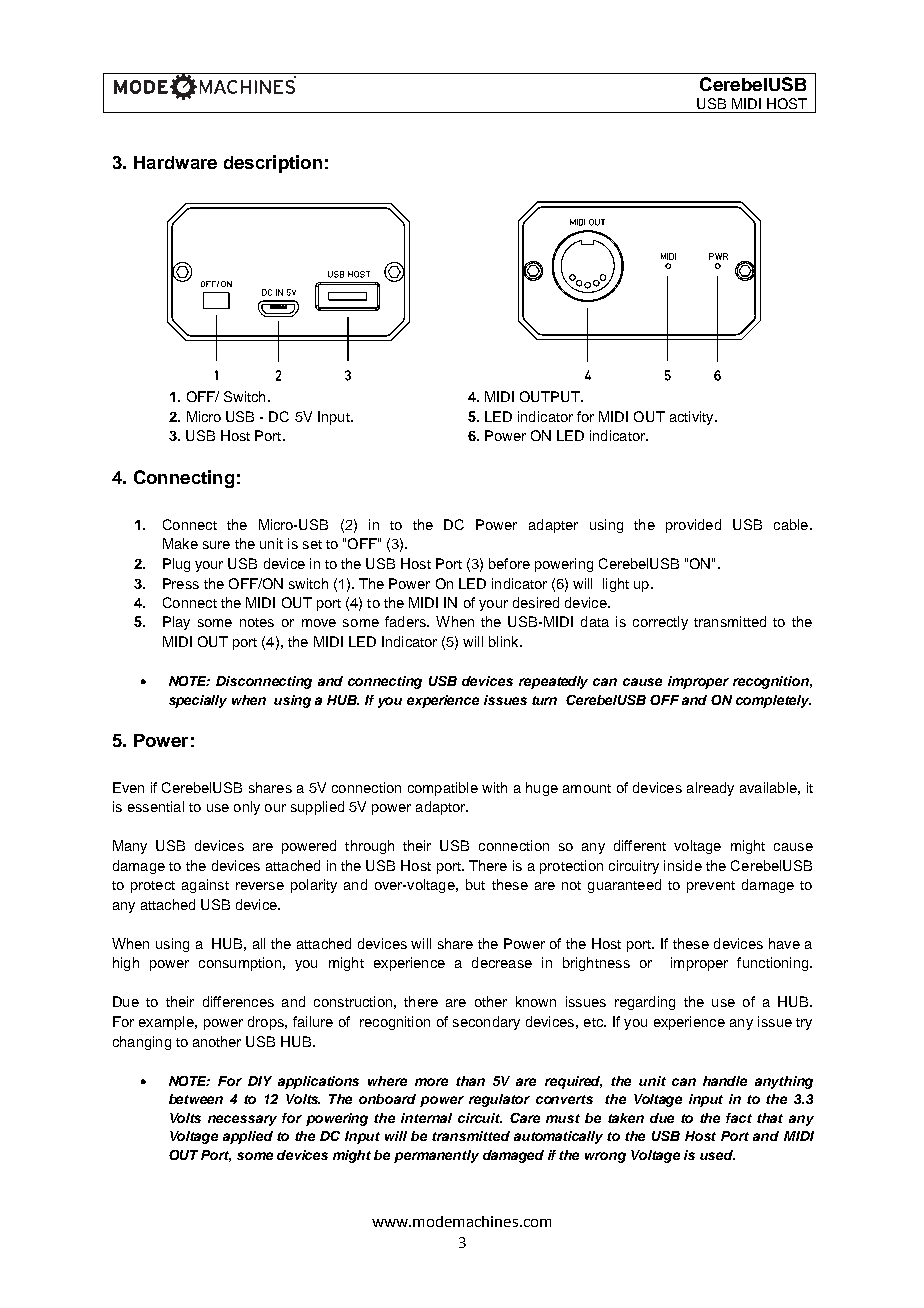 The image size is (924, 1308). Describe the element at coordinates (505, 641) in the image. I see `blink` at that location.
